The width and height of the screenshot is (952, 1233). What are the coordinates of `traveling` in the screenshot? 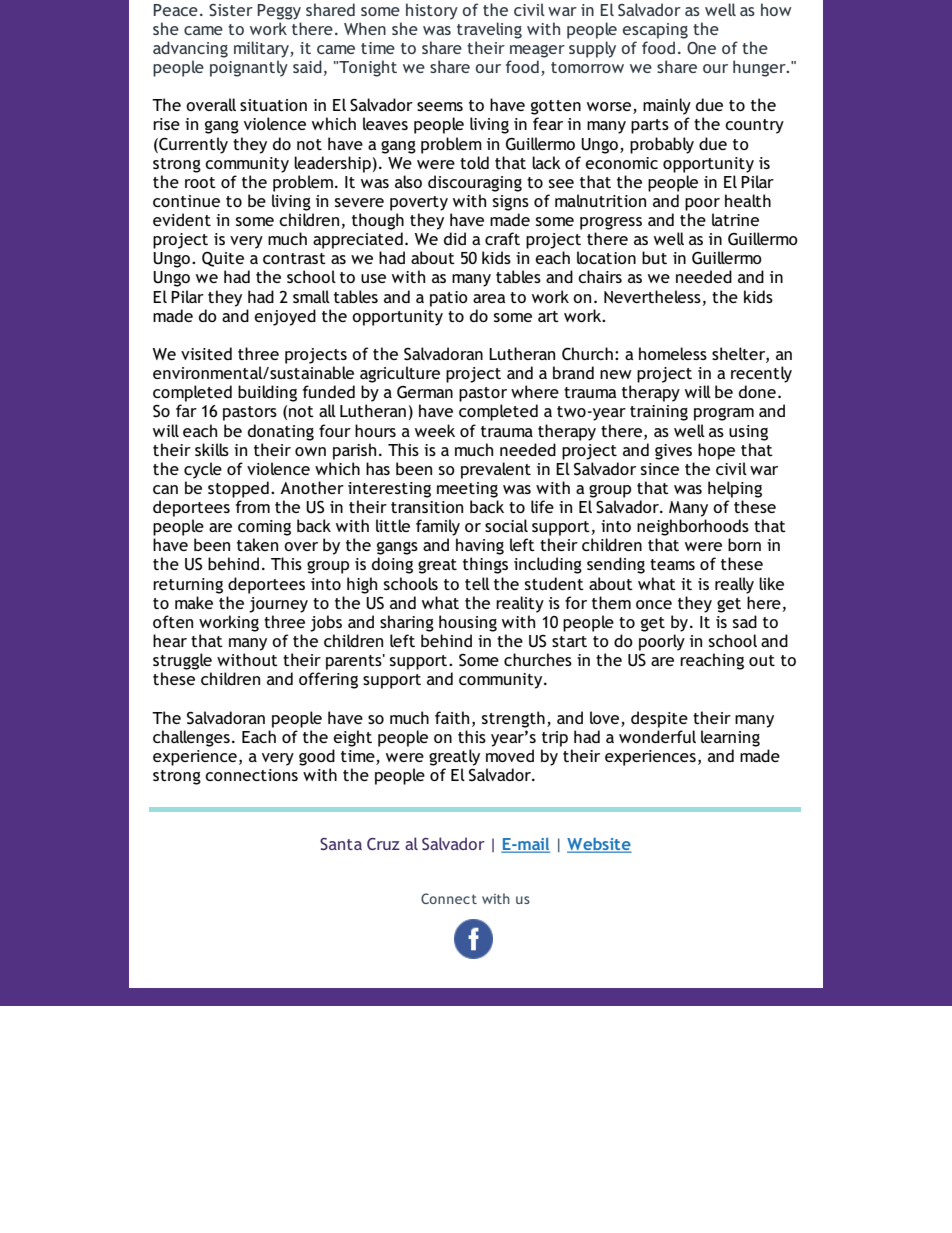 It's located at (489, 30).
